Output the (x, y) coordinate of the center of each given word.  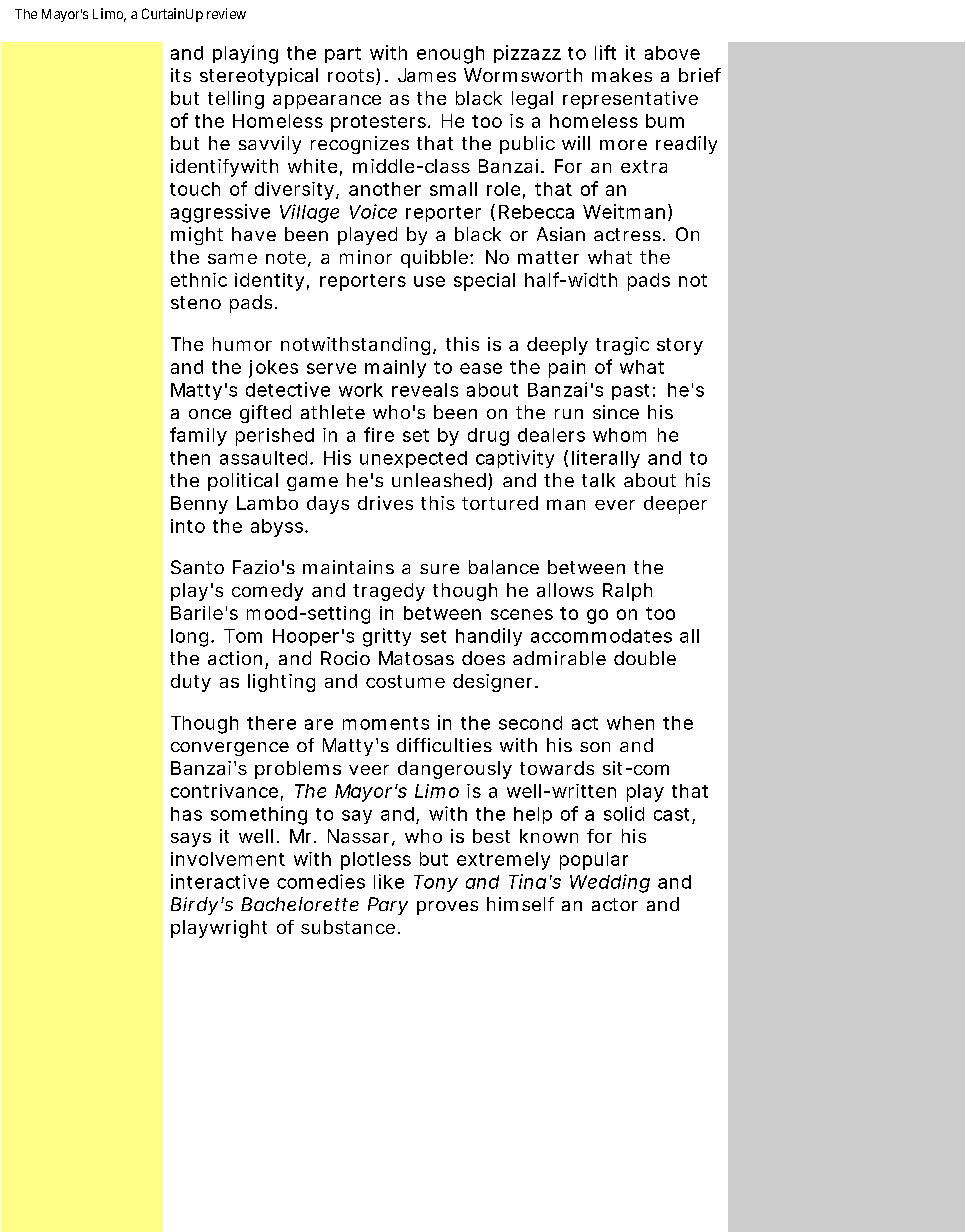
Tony (436, 883)
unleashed (440, 481)
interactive (220, 881)
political (243, 482)
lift (605, 52)
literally (606, 459)
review (226, 13)
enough (450, 55)
